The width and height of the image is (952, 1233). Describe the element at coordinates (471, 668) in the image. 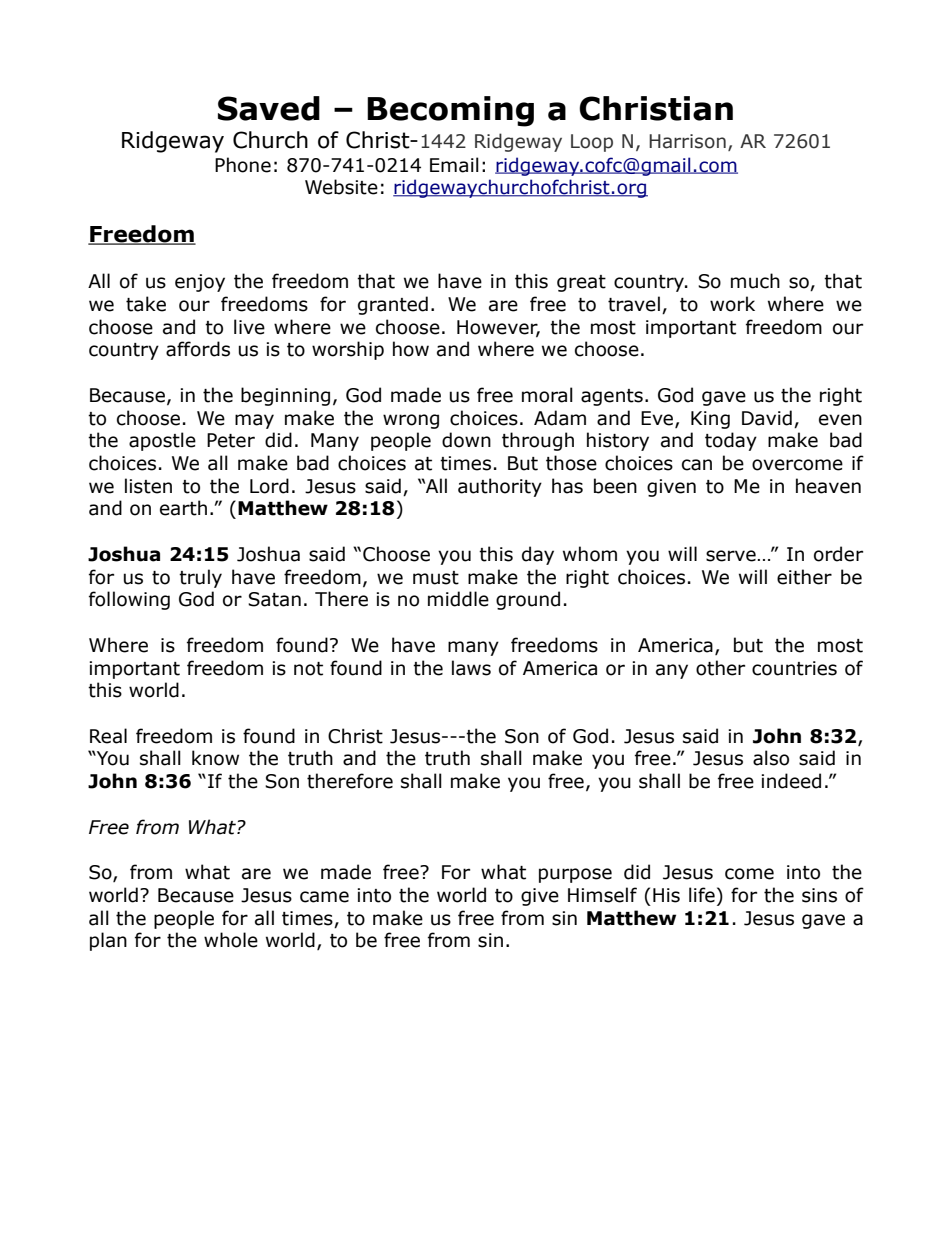

I see `laws` at that location.
